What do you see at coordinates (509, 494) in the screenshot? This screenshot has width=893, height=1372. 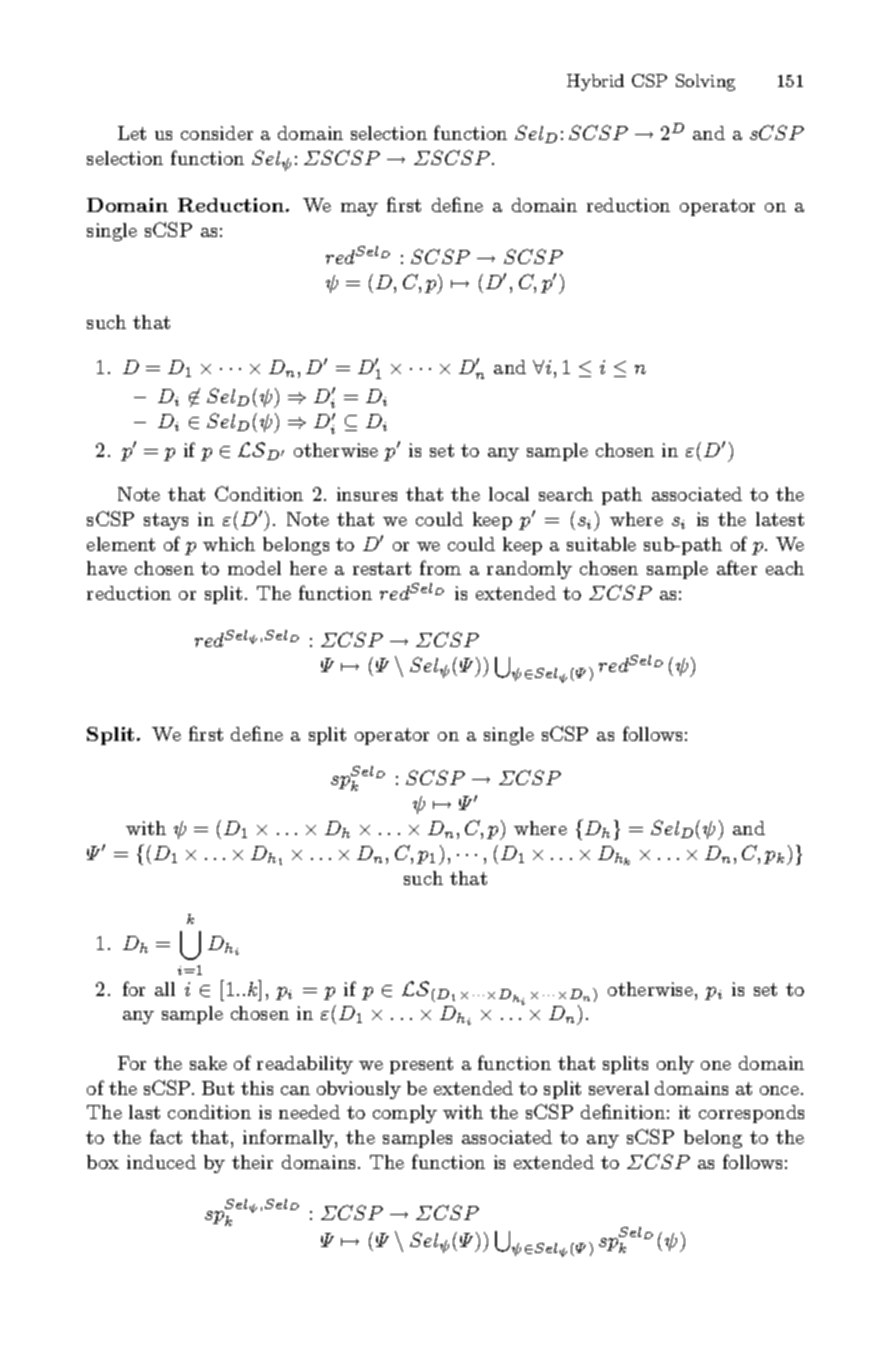 I see `local` at bounding box center [509, 494].
